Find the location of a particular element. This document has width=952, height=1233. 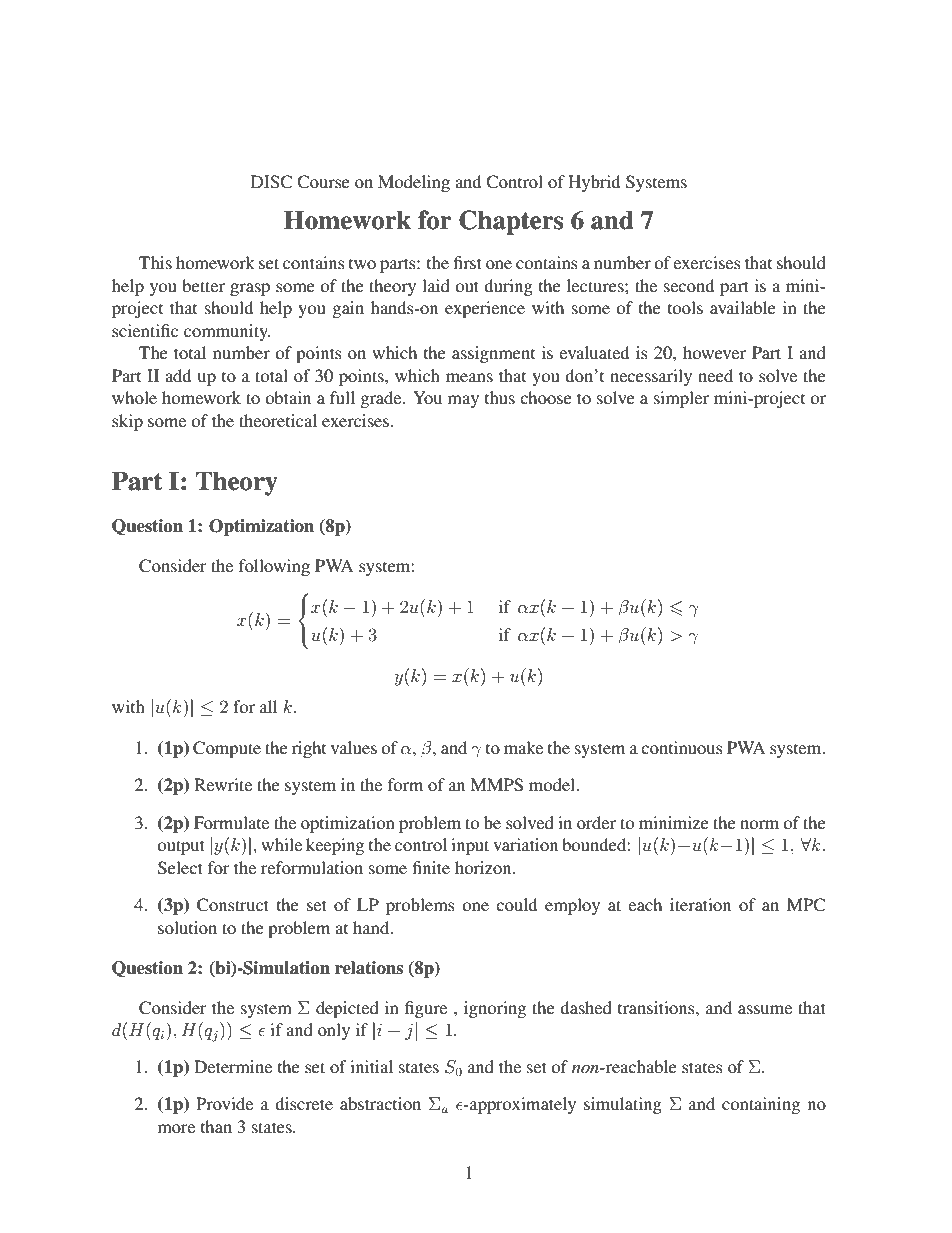

may is located at coordinates (463, 401).
